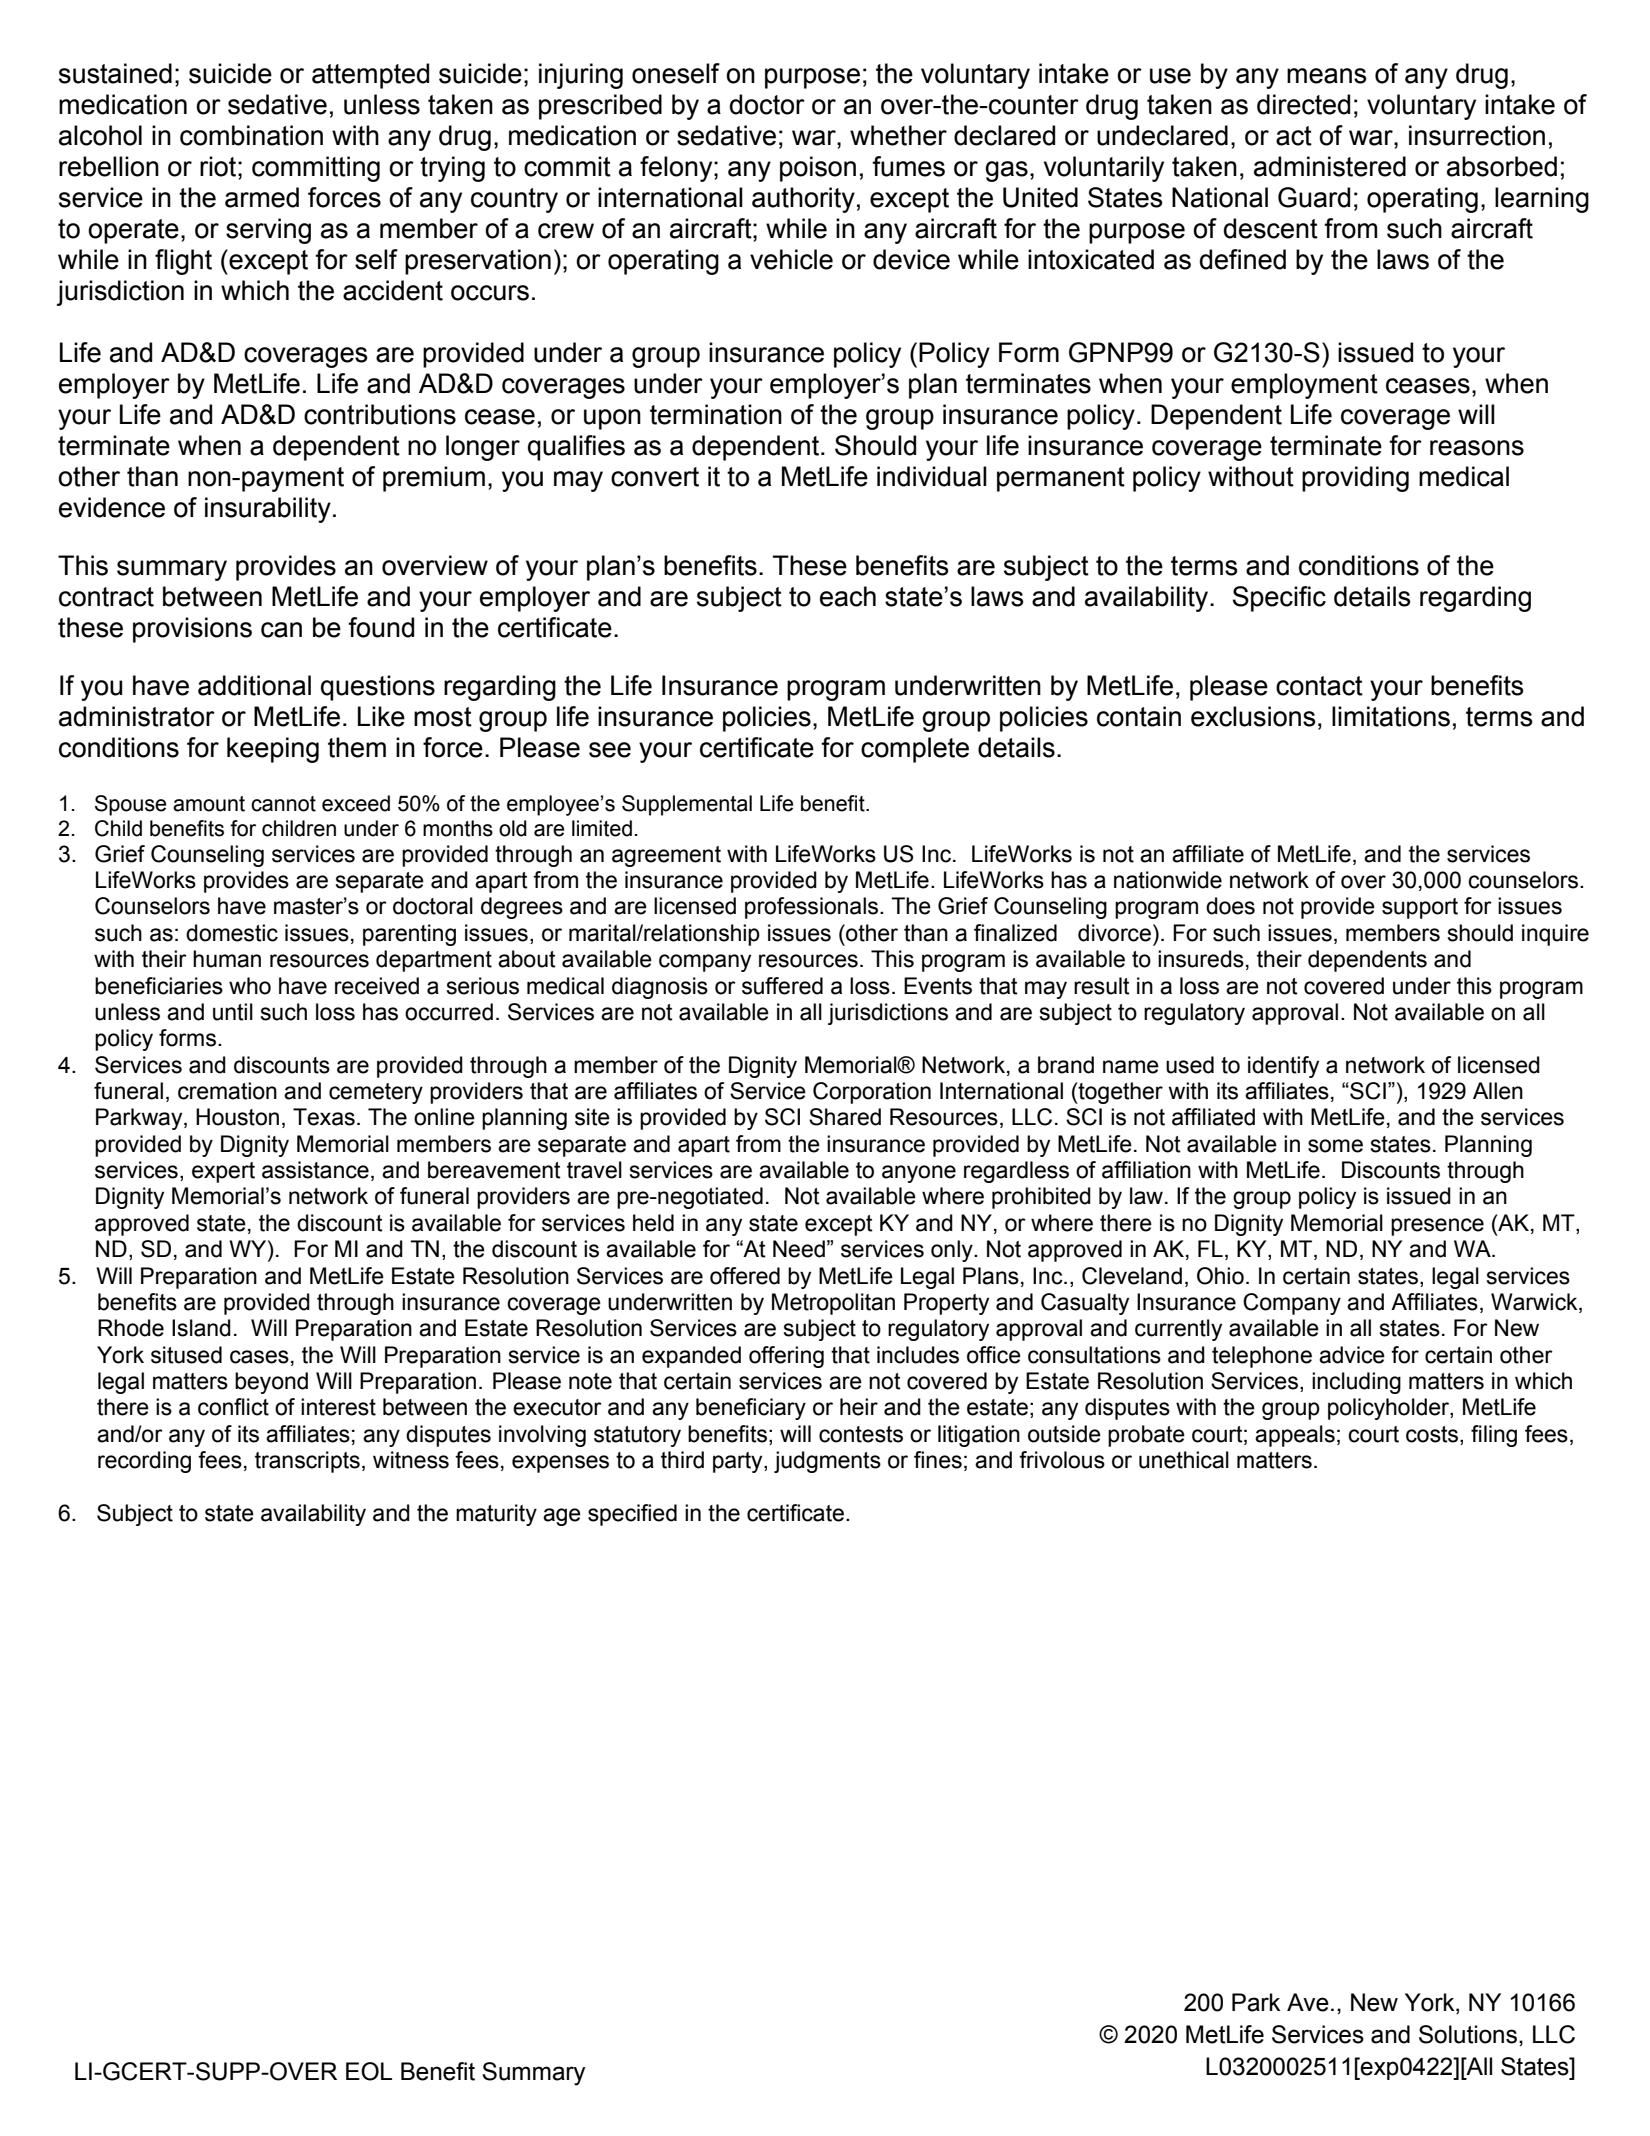 The width and height of the screenshot is (1650, 2136). Describe the element at coordinates (1468, 2034) in the screenshot. I see `Solutions` at that location.
